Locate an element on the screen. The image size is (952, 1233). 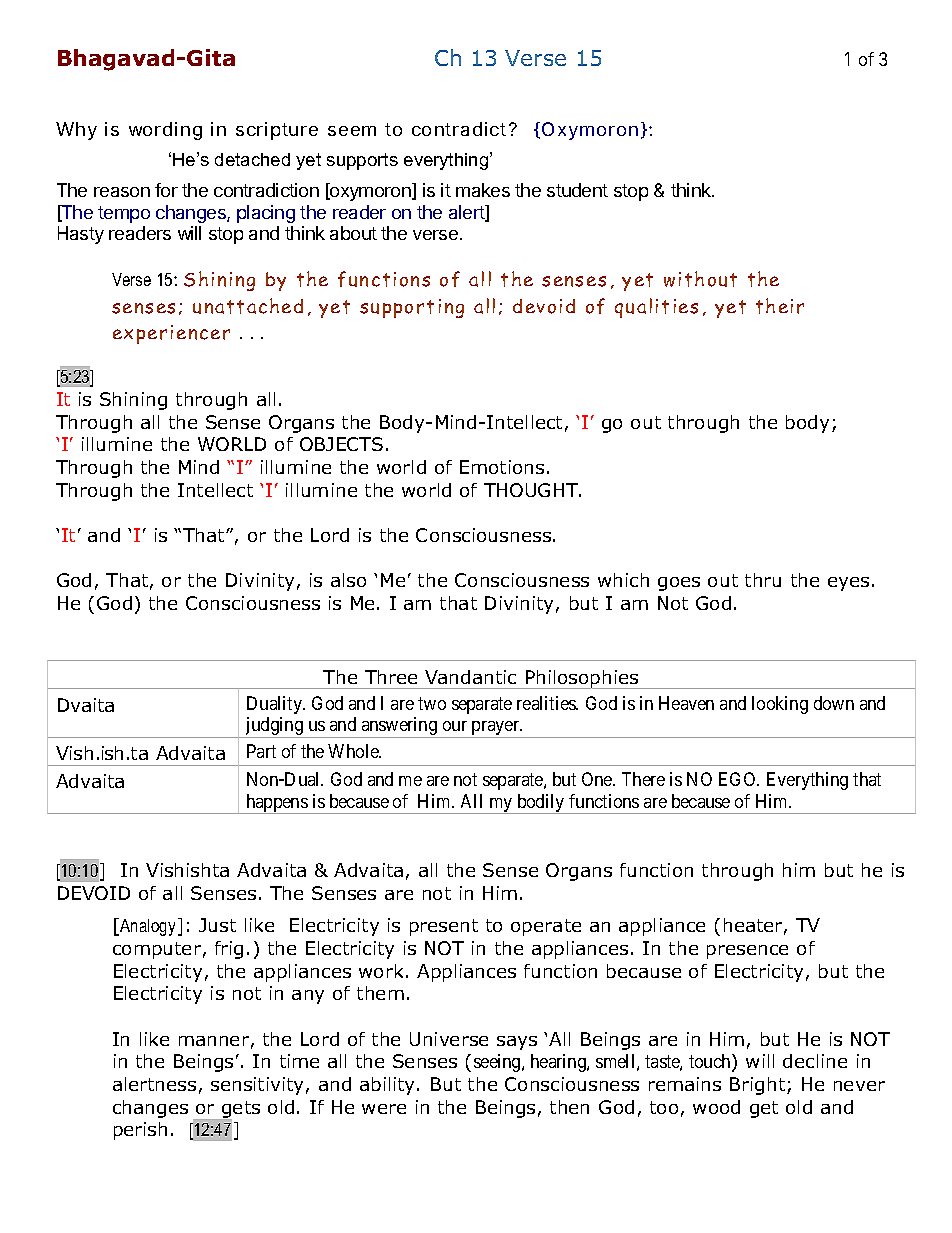
bodily is located at coordinates (541, 804).
